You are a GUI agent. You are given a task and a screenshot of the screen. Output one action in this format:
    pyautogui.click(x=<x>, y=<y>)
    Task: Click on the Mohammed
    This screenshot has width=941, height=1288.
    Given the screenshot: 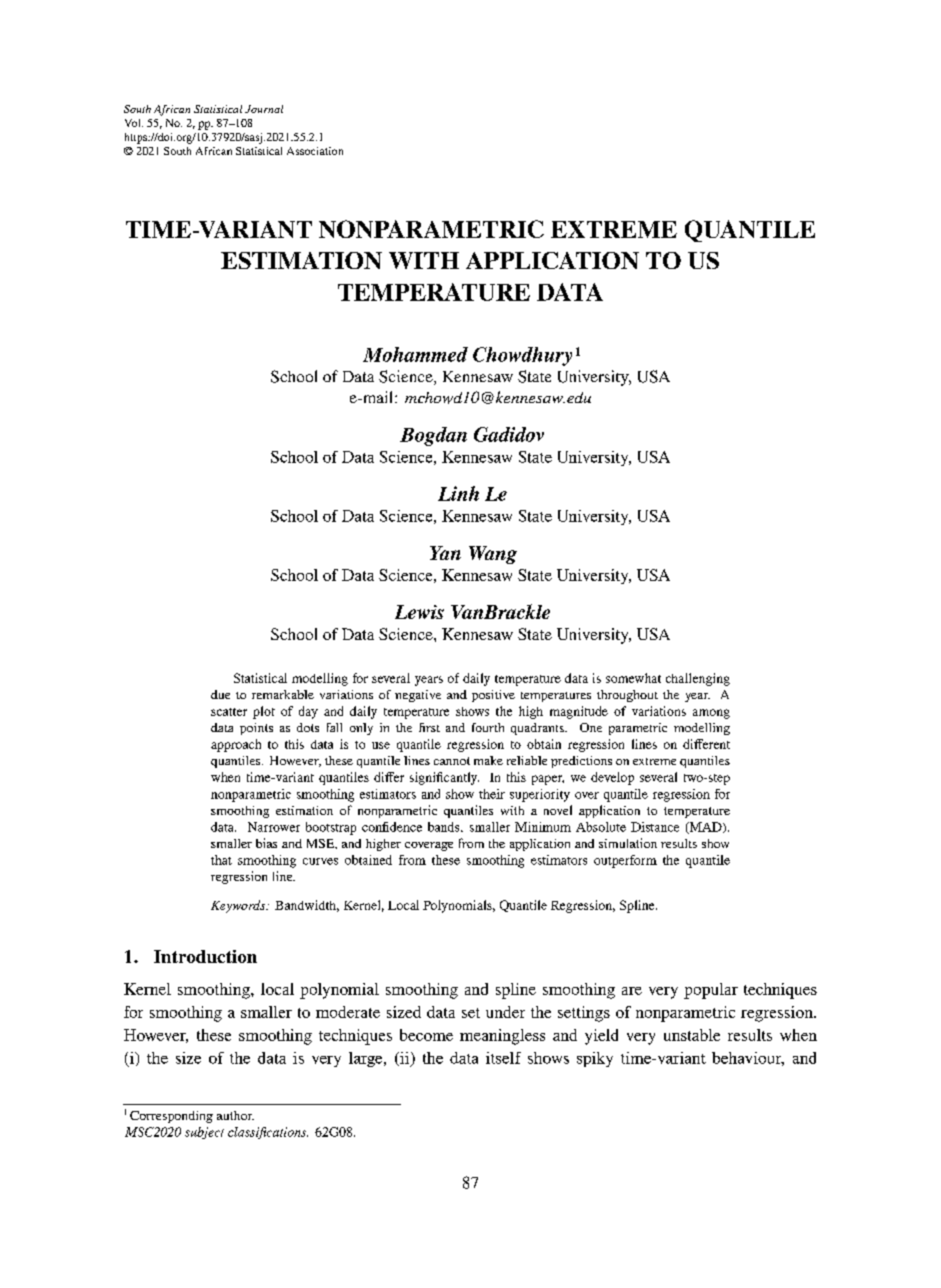 What is the action you would take?
    pyautogui.click(x=415, y=354)
